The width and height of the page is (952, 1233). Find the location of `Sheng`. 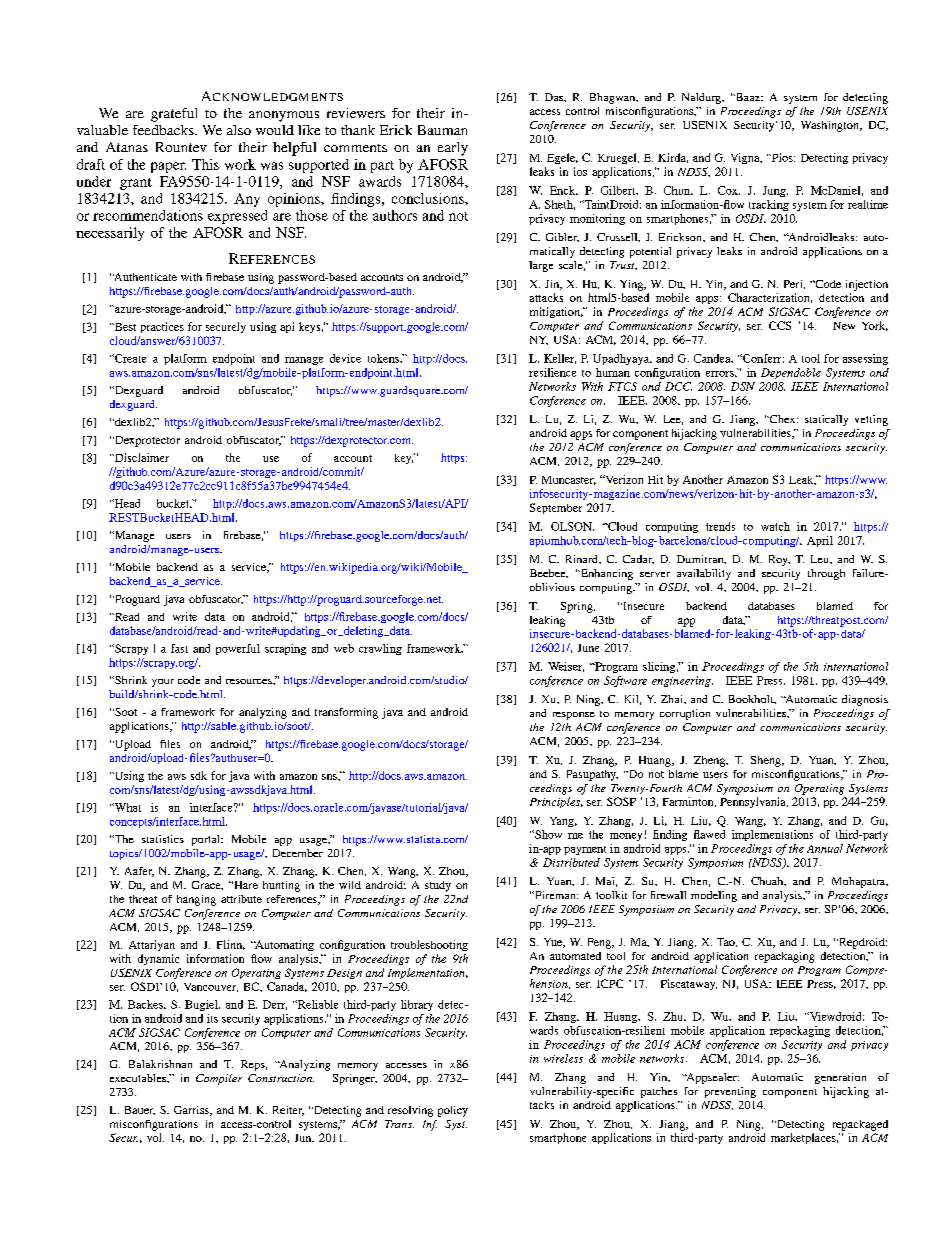

Sheng is located at coordinates (767, 761).
